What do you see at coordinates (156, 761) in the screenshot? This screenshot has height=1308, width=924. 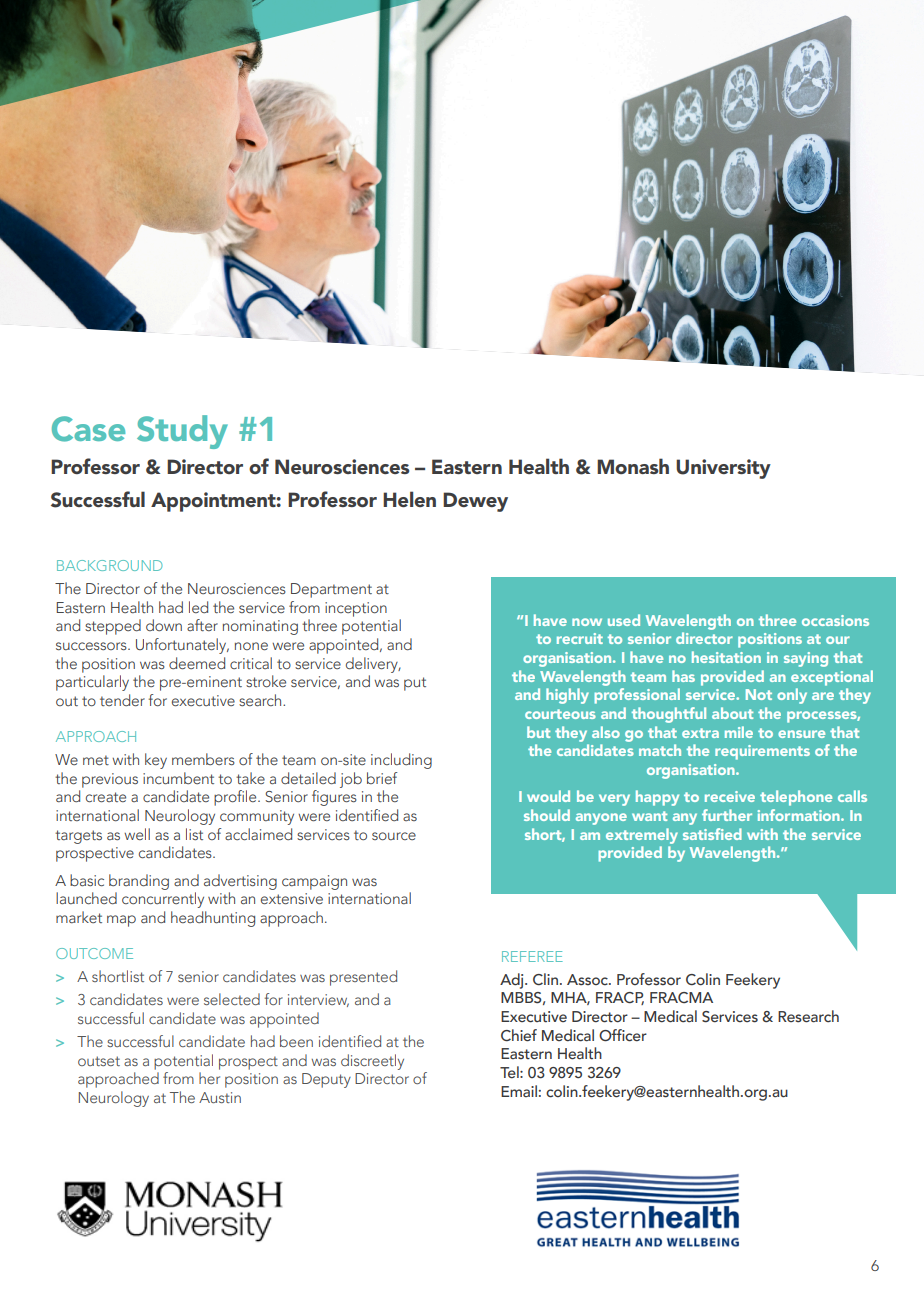 I see `key` at bounding box center [156, 761].
